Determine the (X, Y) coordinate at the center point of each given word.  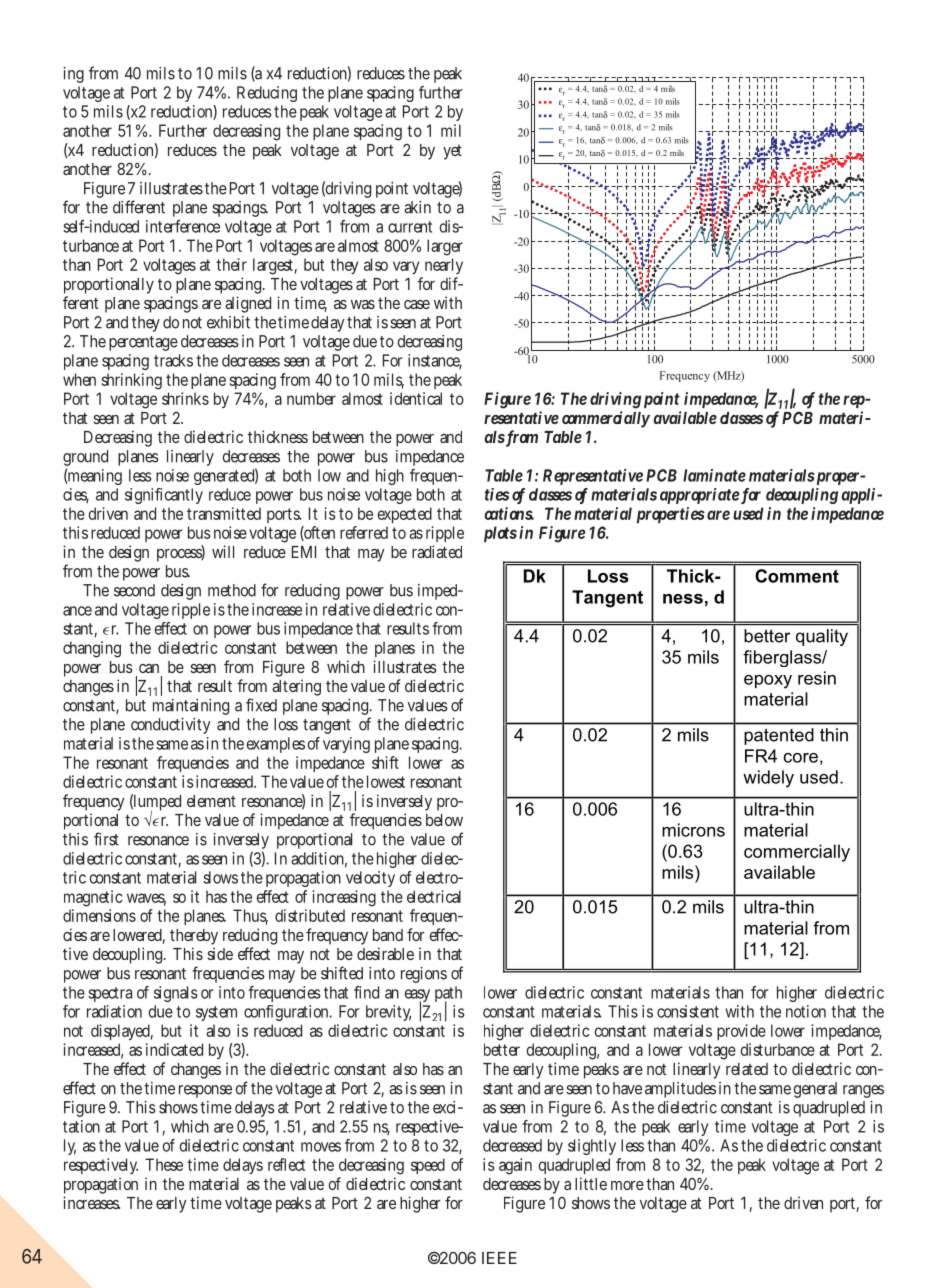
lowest (386, 781)
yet (452, 152)
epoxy (768, 682)
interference (183, 226)
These (164, 1164)
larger (445, 247)
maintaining (191, 707)
